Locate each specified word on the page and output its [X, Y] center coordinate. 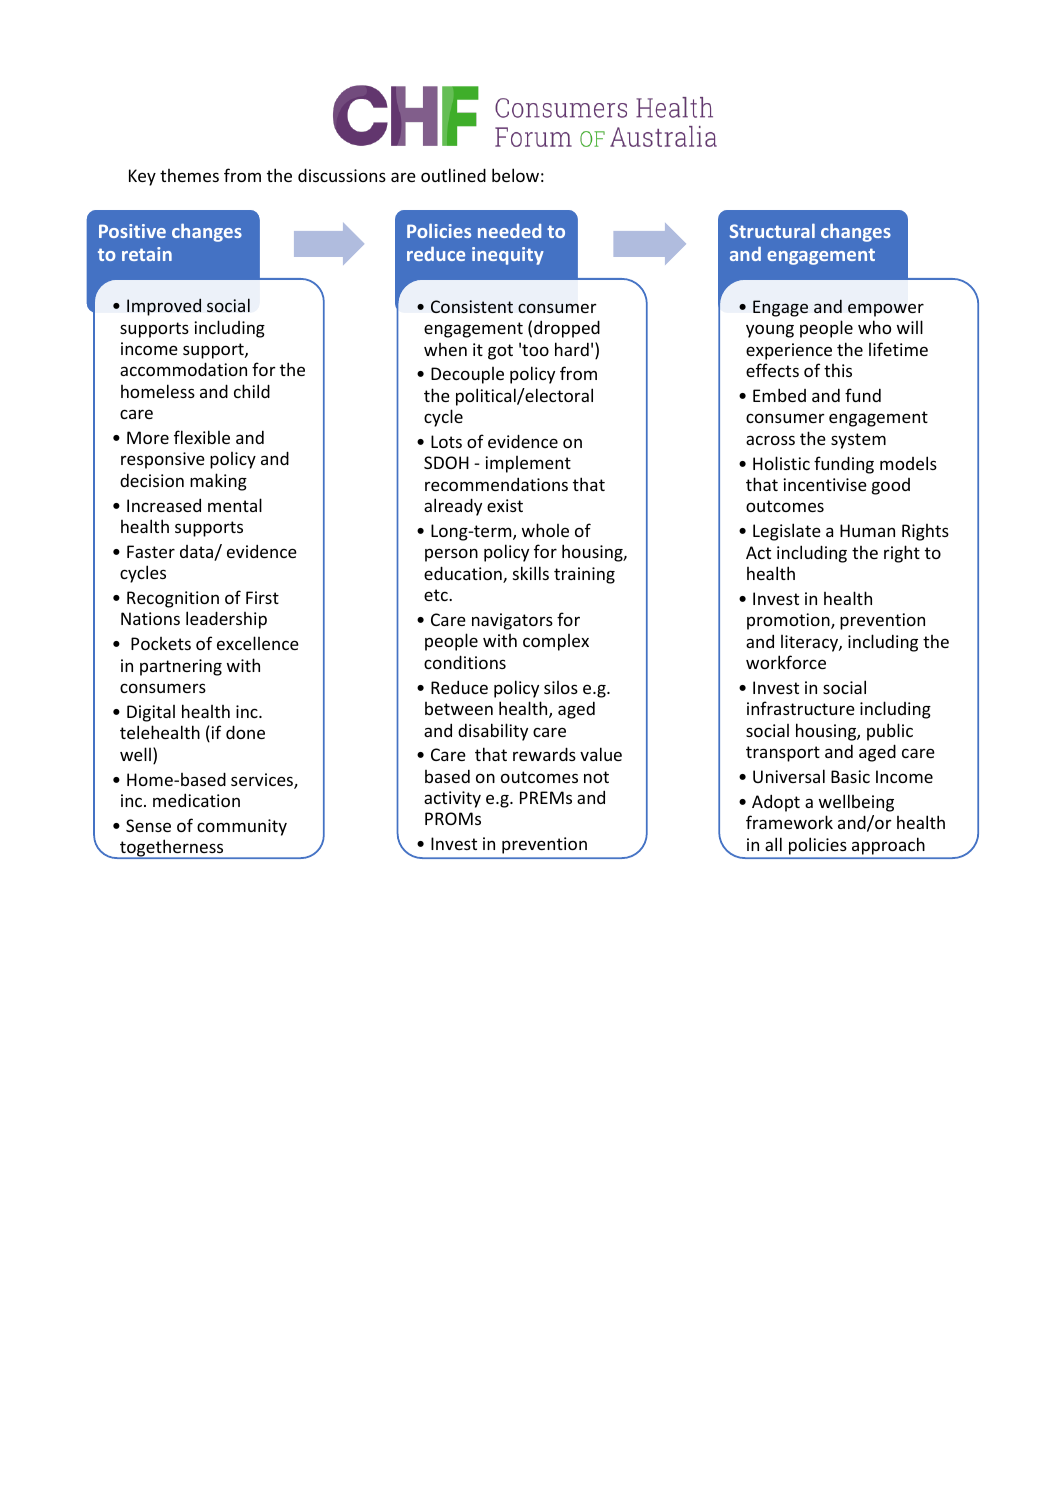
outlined [453, 175]
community [242, 827]
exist [505, 505]
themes [189, 175]
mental [235, 505]
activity [452, 799]
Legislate [787, 532]
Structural [772, 230]
